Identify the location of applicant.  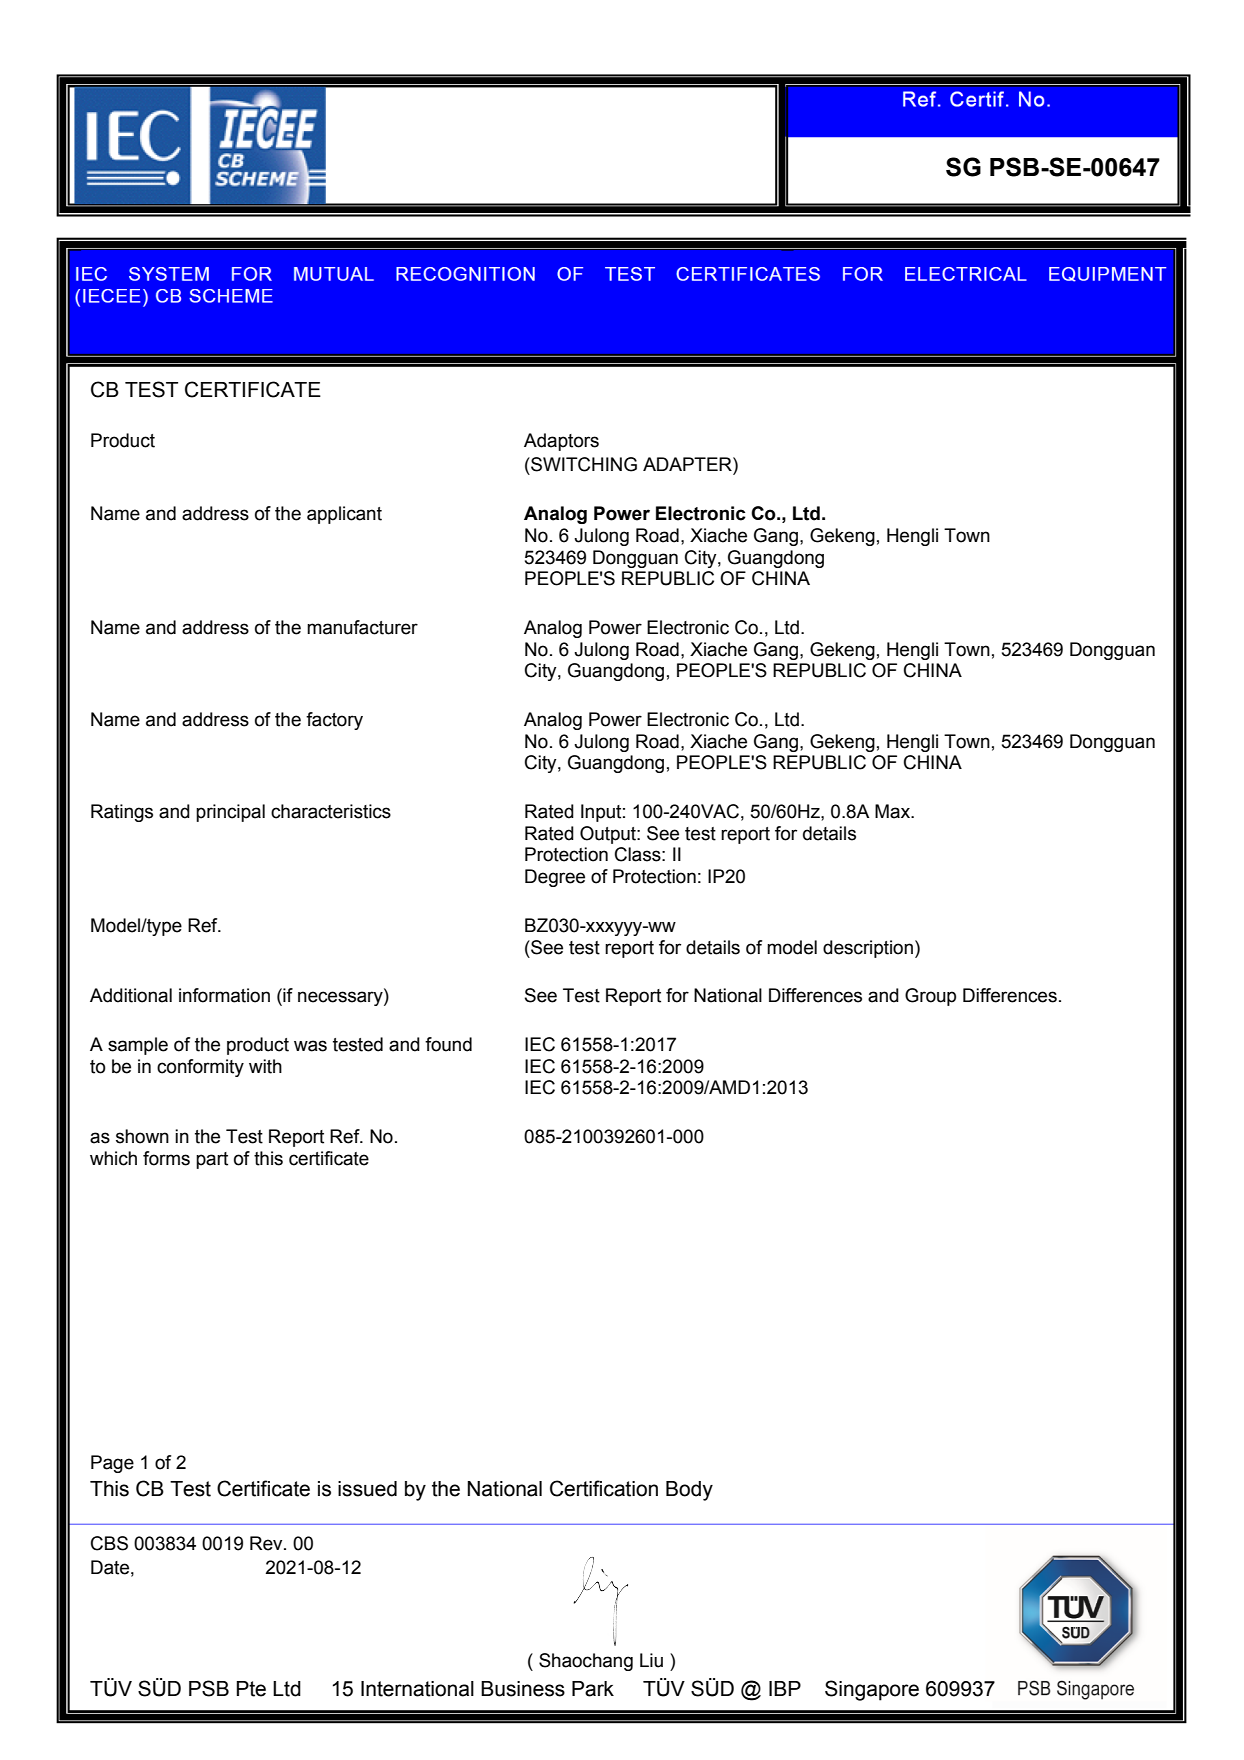
(344, 515).
